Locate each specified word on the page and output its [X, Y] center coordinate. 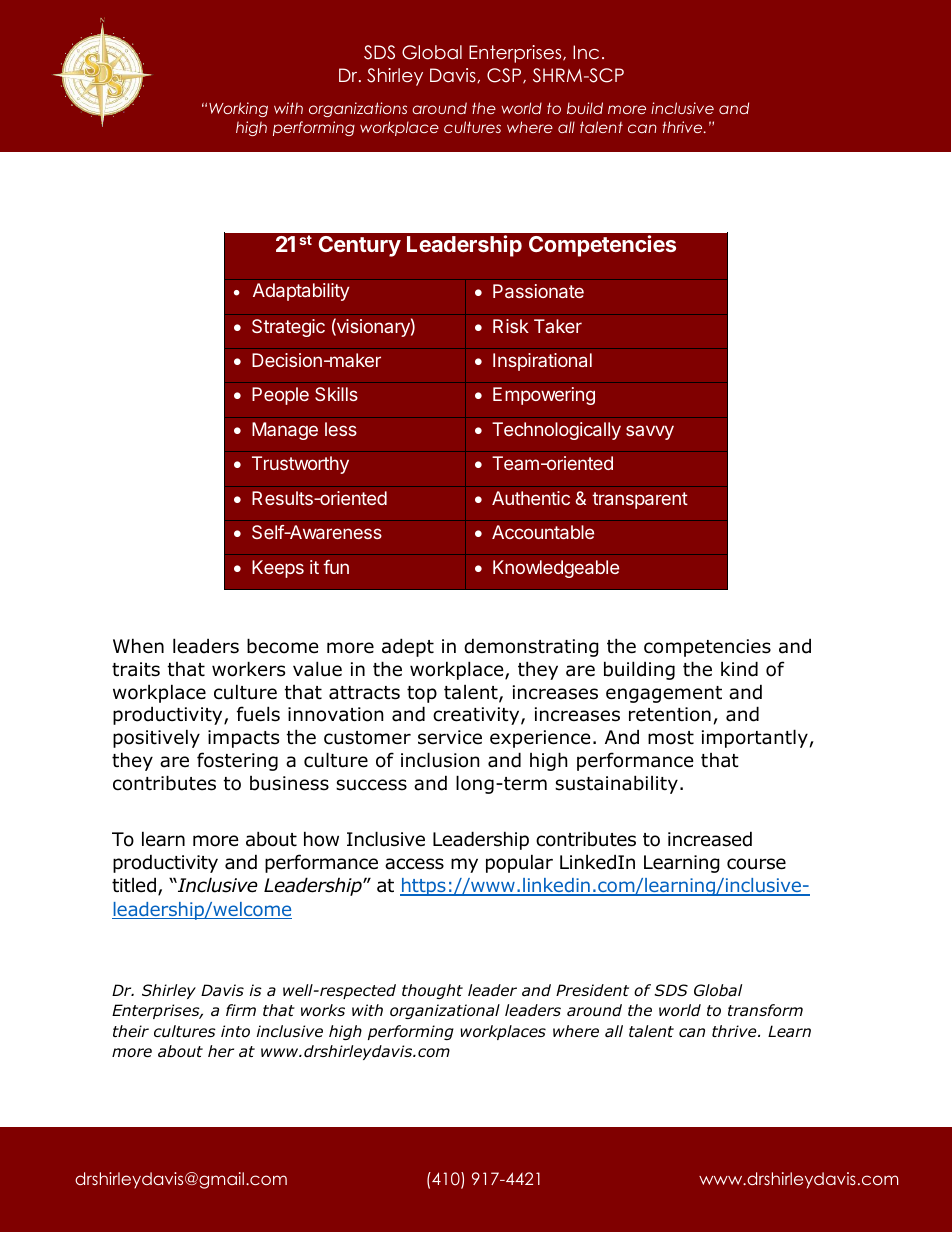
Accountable [543, 532]
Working [238, 109]
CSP [505, 76]
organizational [445, 1011]
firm [241, 1010]
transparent [640, 500]
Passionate [538, 291]
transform [765, 1010]
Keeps [278, 569]
